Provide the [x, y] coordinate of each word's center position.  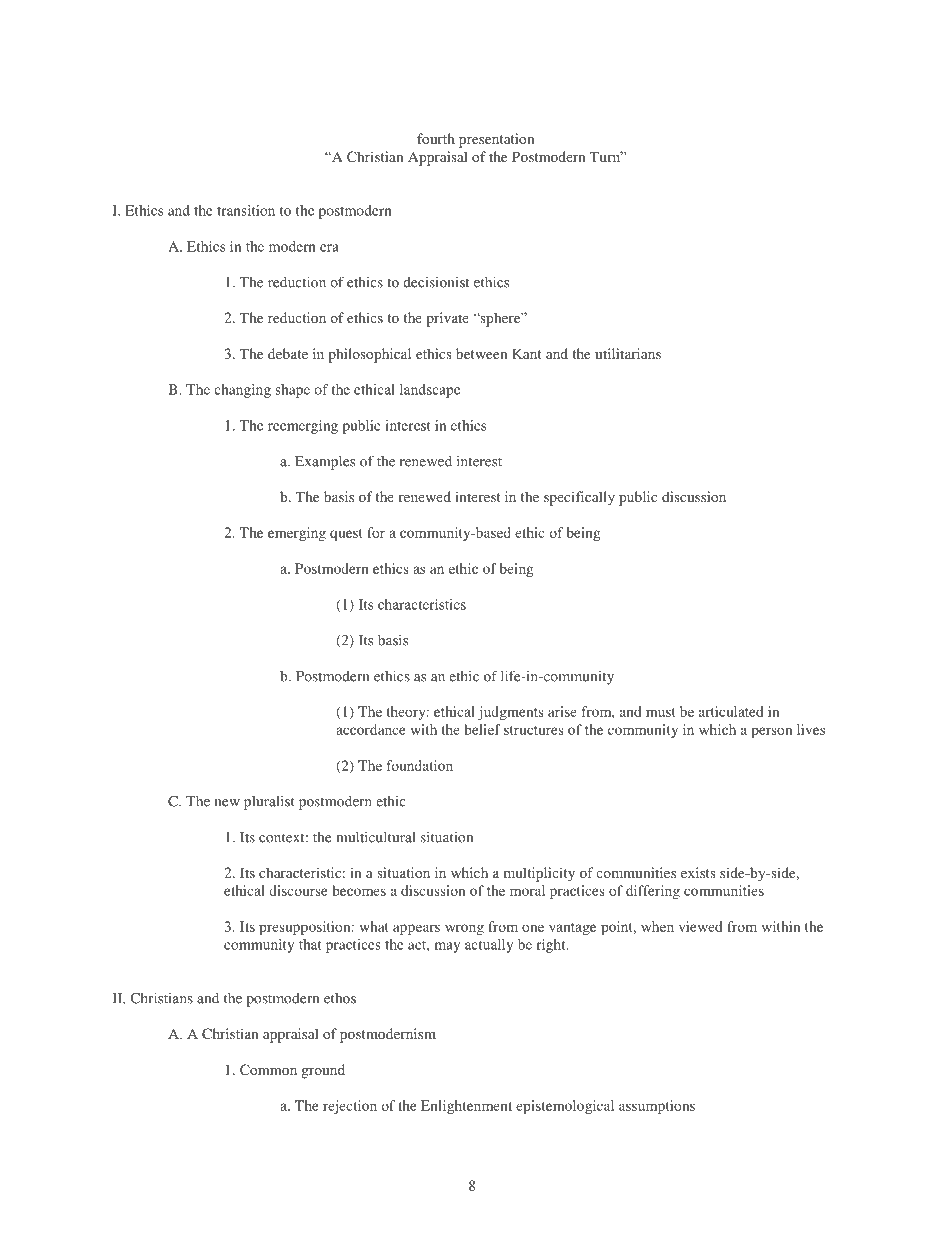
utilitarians [628, 353]
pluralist [269, 802]
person [771, 732]
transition [246, 210]
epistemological [565, 1107]
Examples [325, 463]
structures [534, 730]
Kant [527, 353]
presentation [497, 140]
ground [323, 1071]
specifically [579, 498]
